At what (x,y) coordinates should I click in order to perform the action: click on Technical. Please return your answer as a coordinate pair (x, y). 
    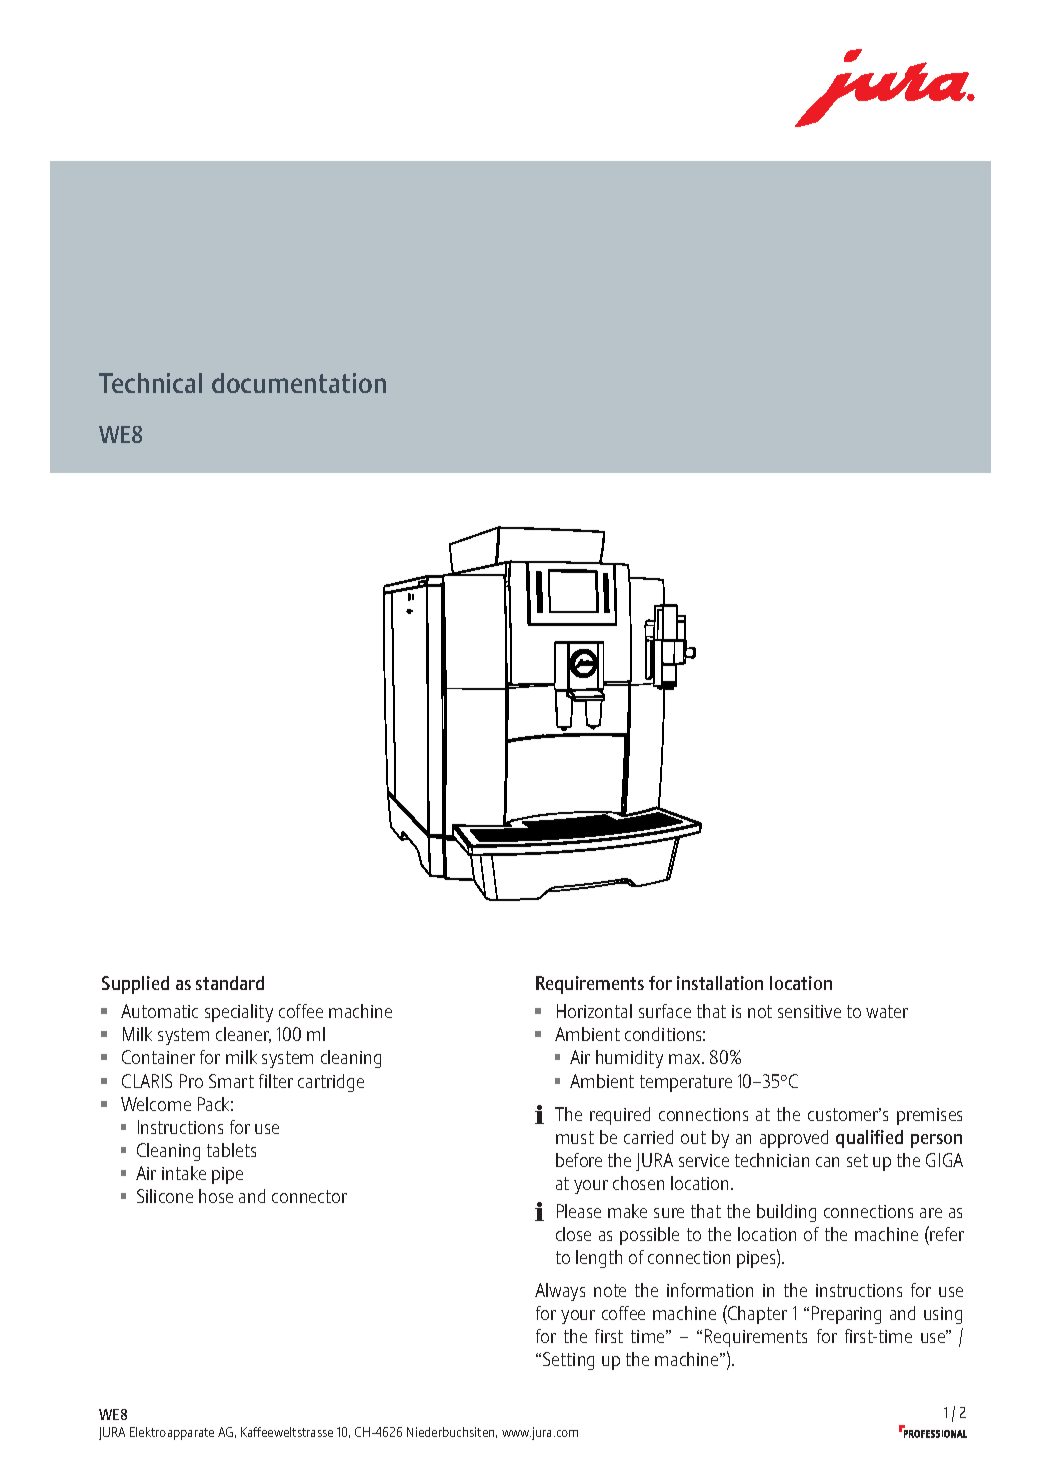
    Looking at the image, I should click on (150, 383).
